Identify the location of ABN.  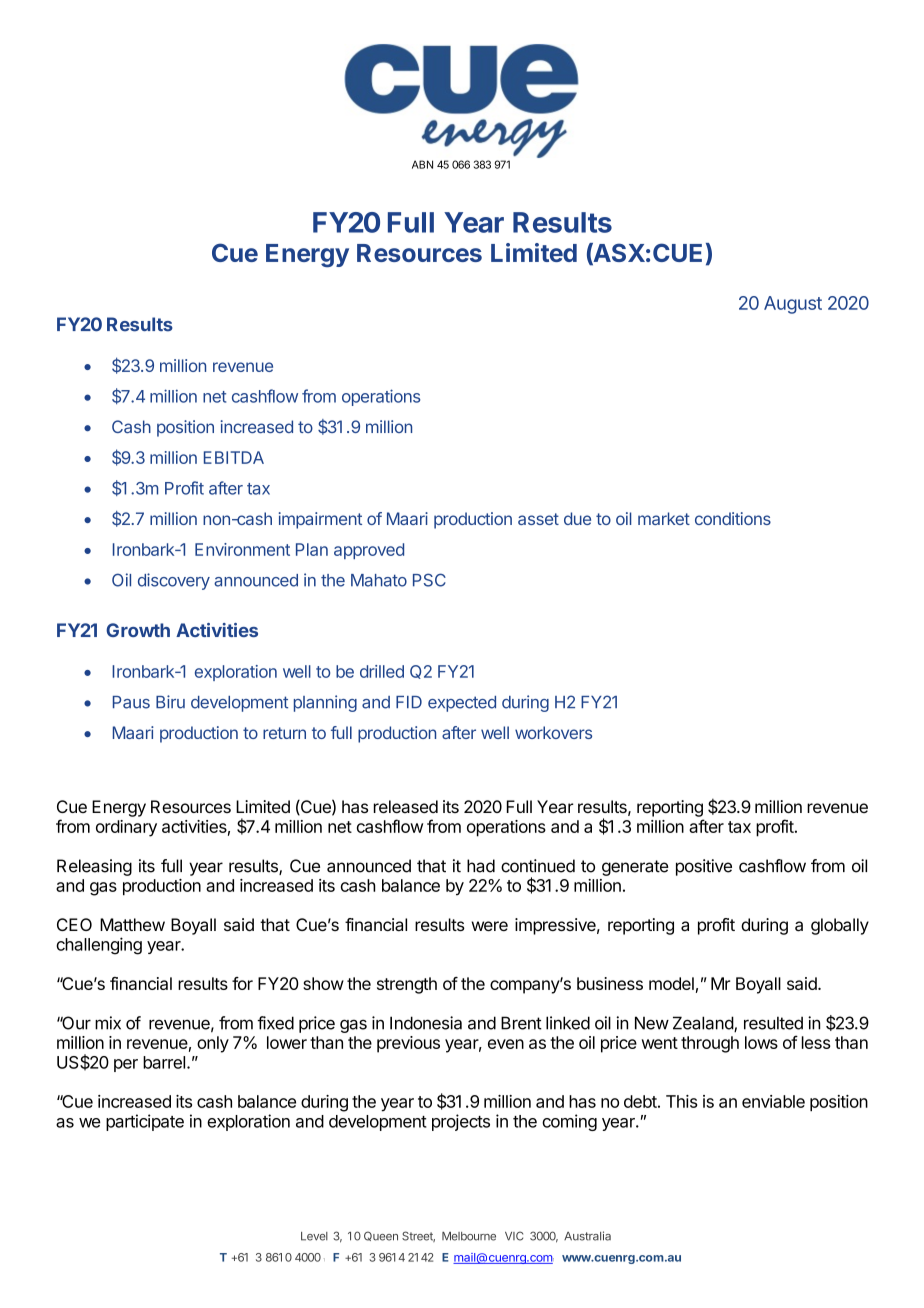
(422, 164).
